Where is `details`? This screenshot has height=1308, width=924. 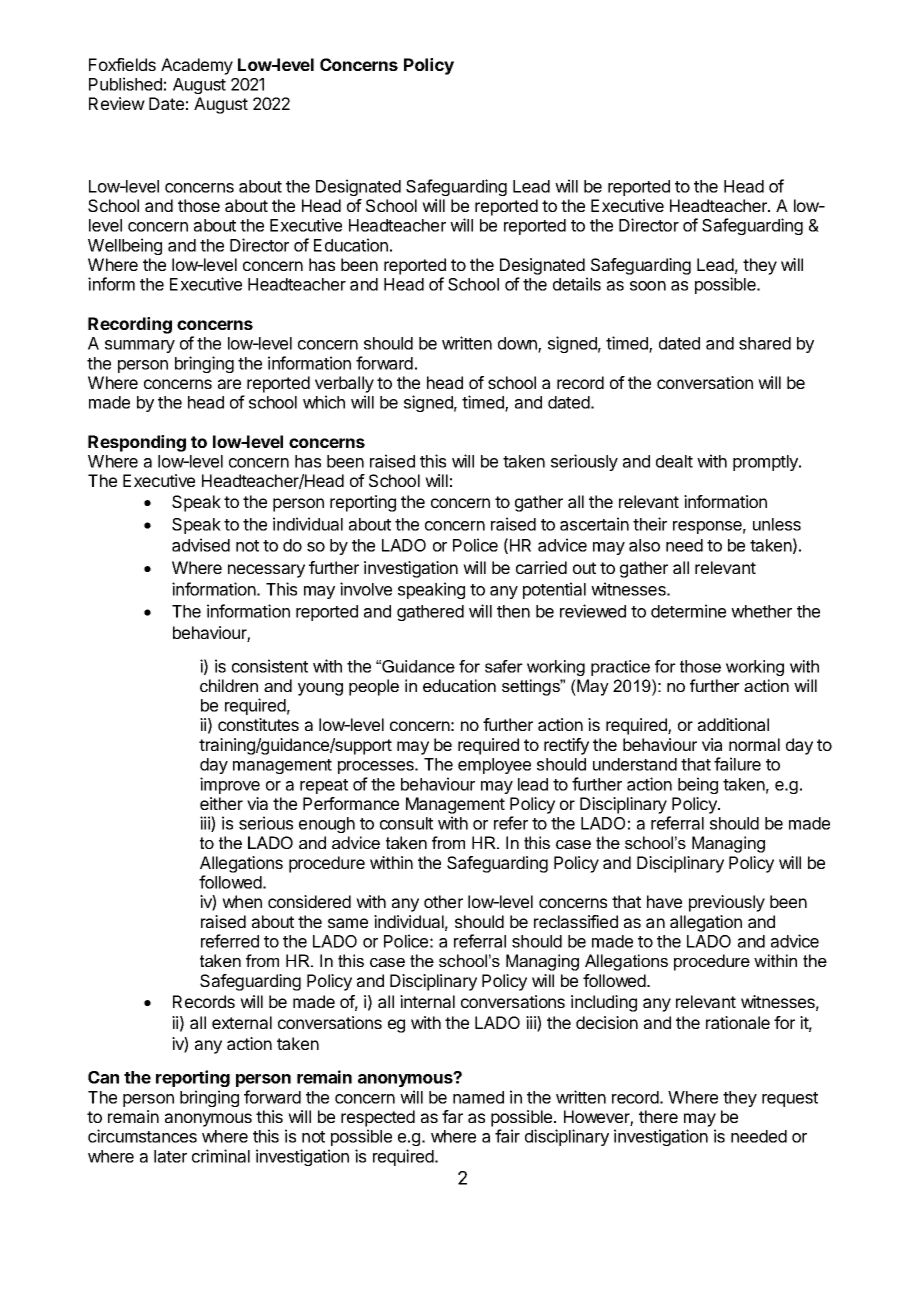 details is located at coordinates (577, 284).
